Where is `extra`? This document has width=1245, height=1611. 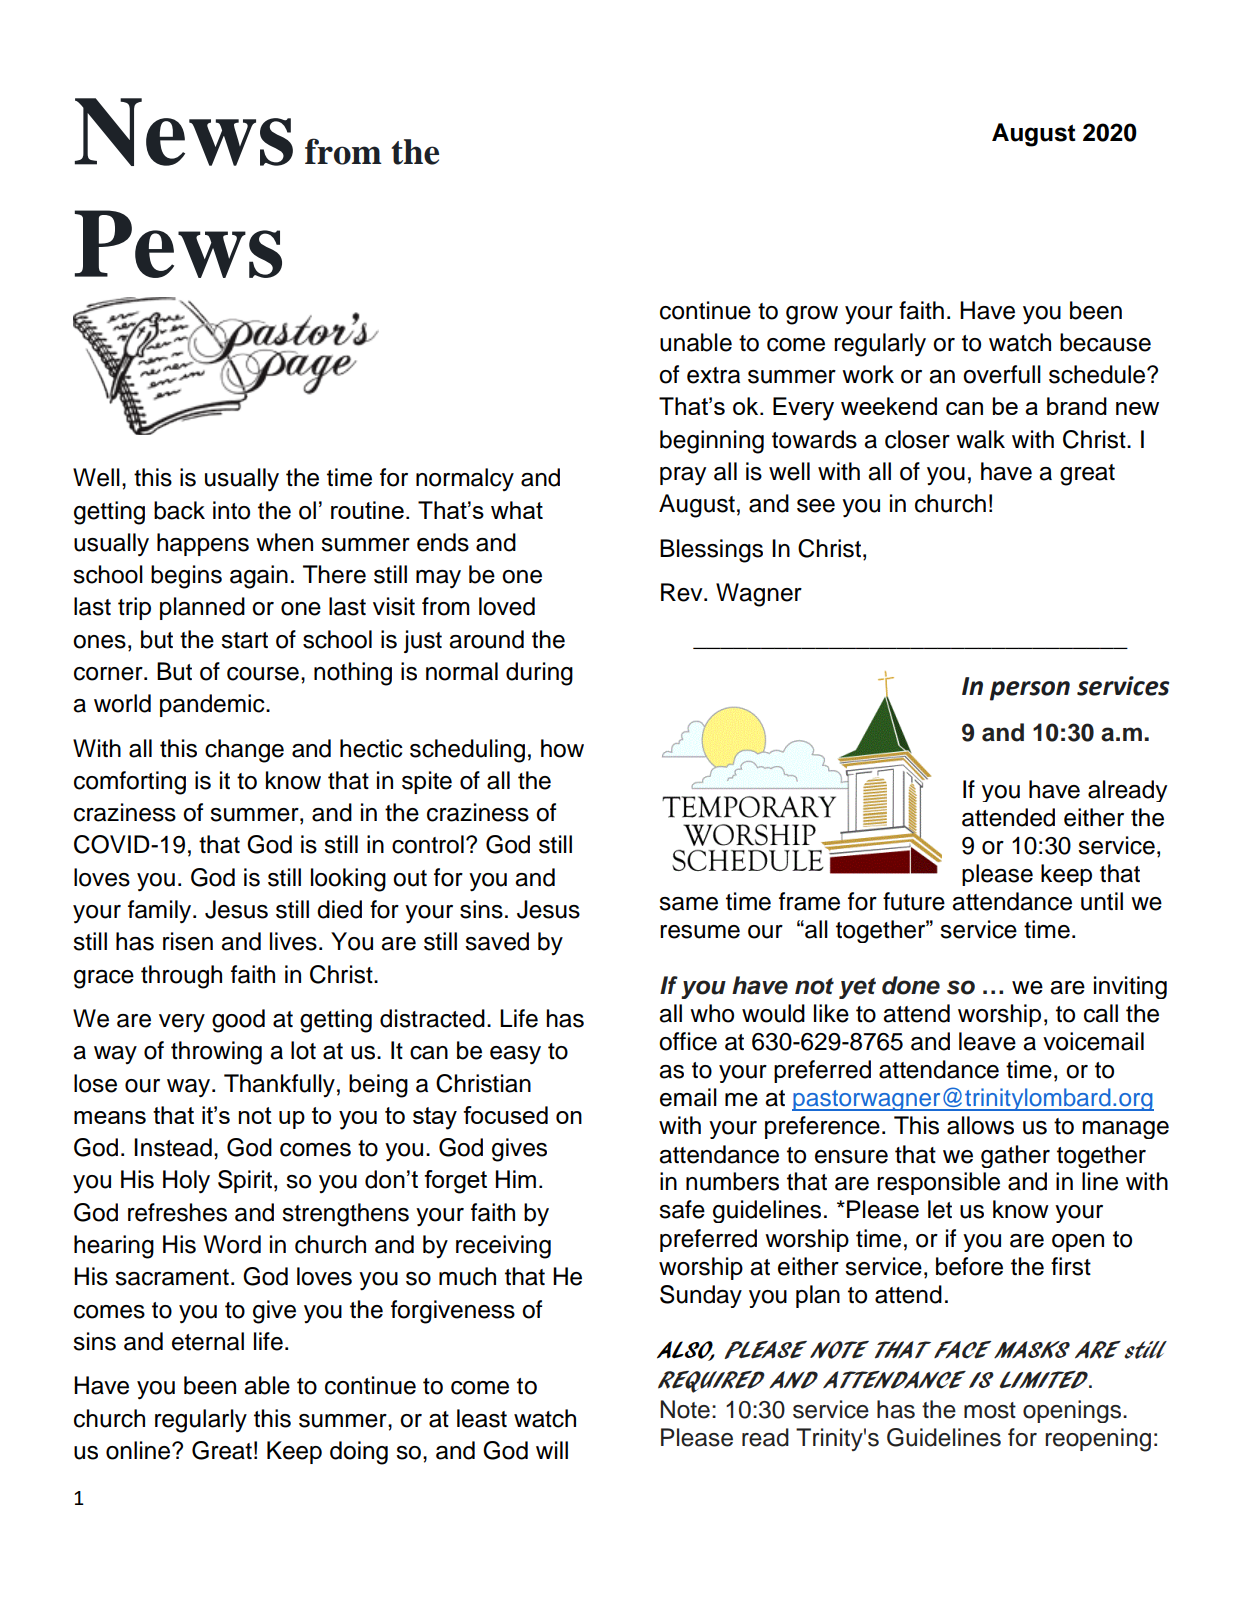
extra is located at coordinates (713, 375).
